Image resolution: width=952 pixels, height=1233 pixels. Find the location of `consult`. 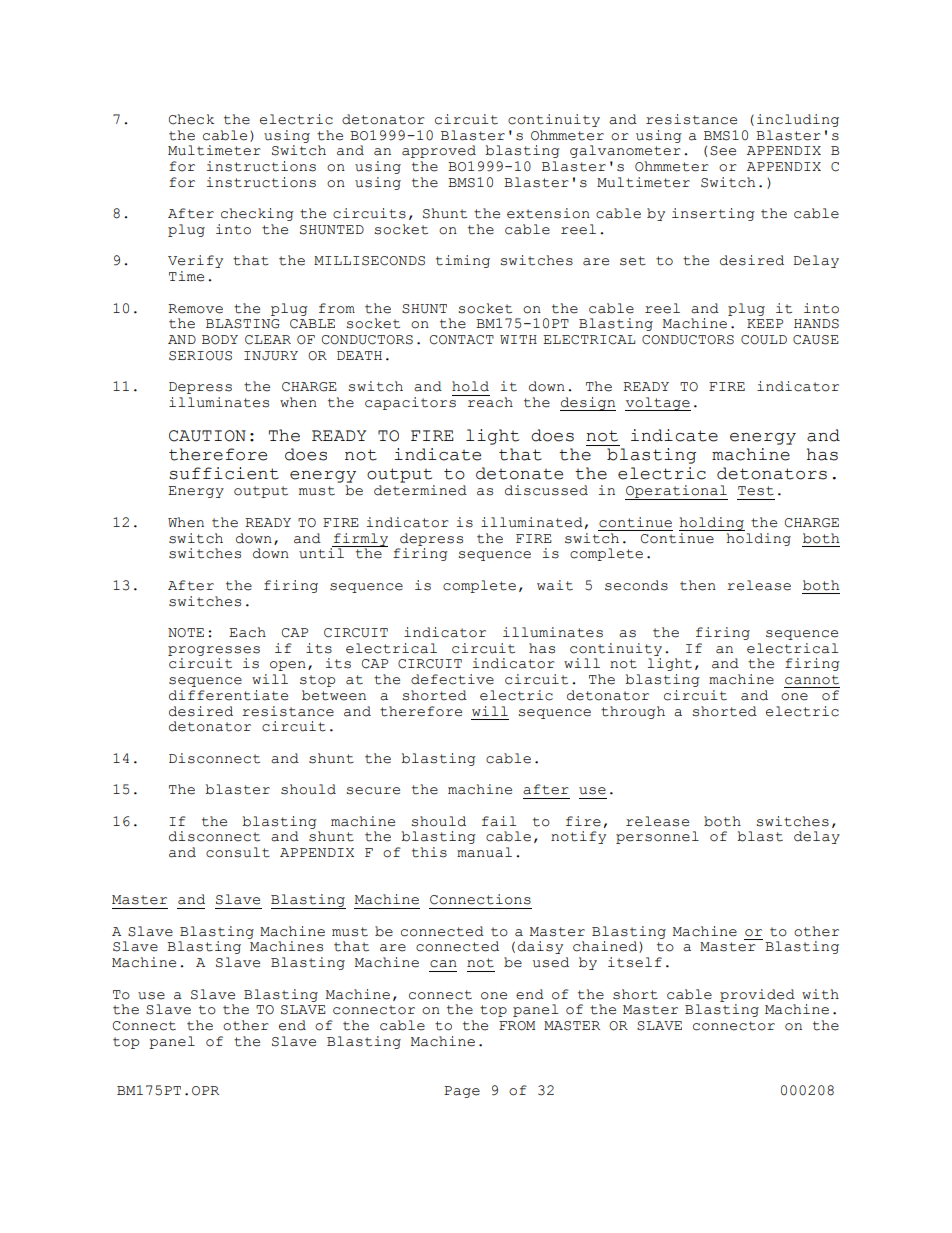

consult is located at coordinates (238, 852).
